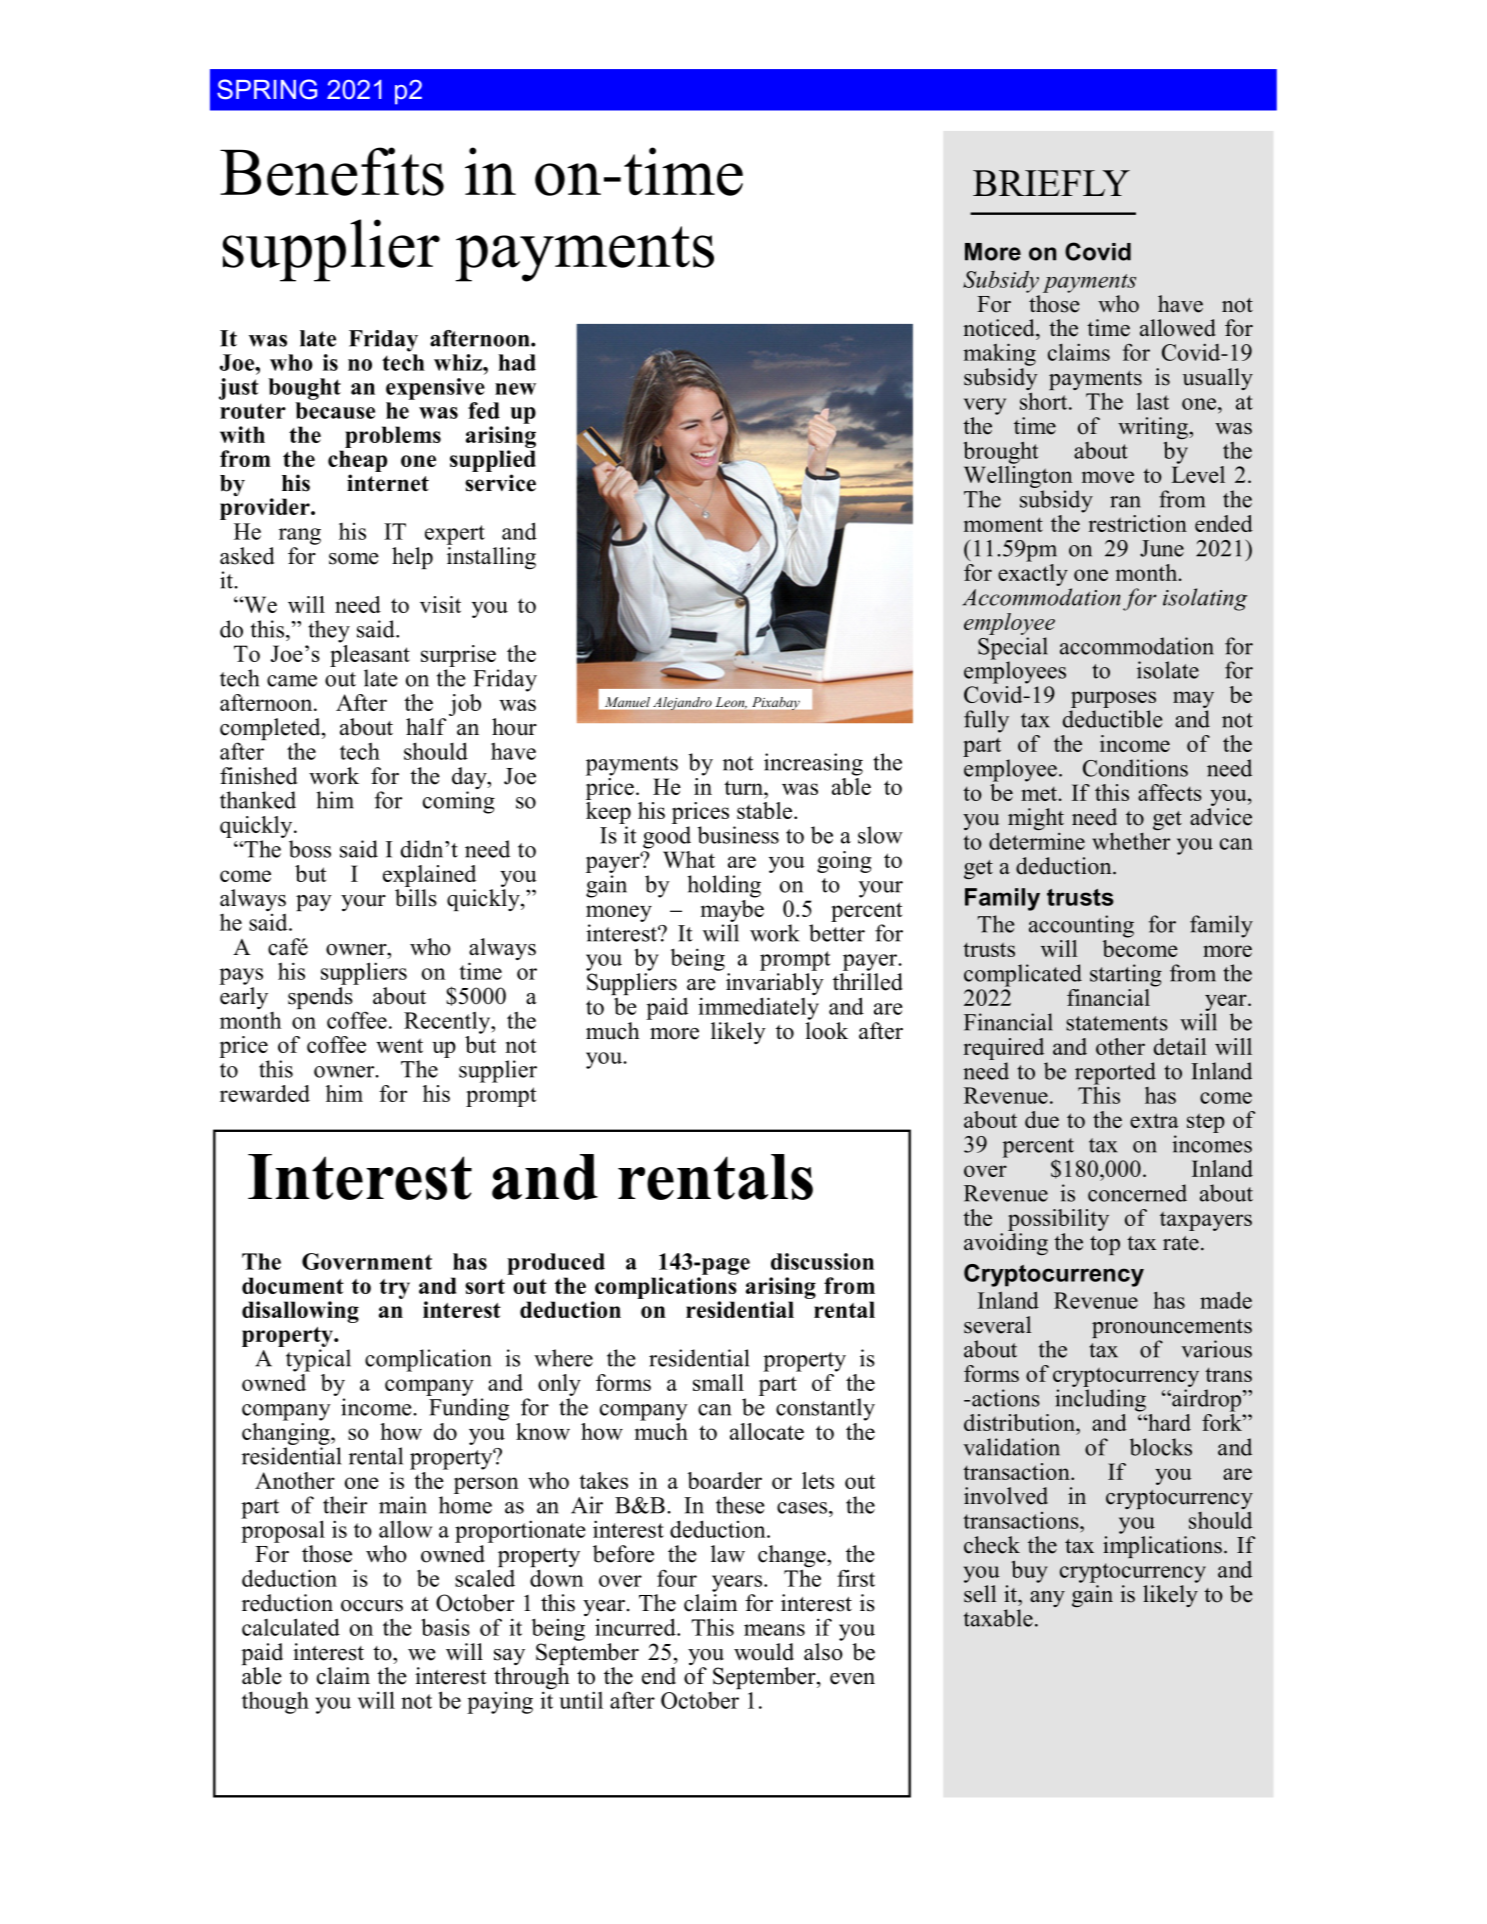  Describe the element at coordinates (724, 886) in the page. I see `holding` at that location.
